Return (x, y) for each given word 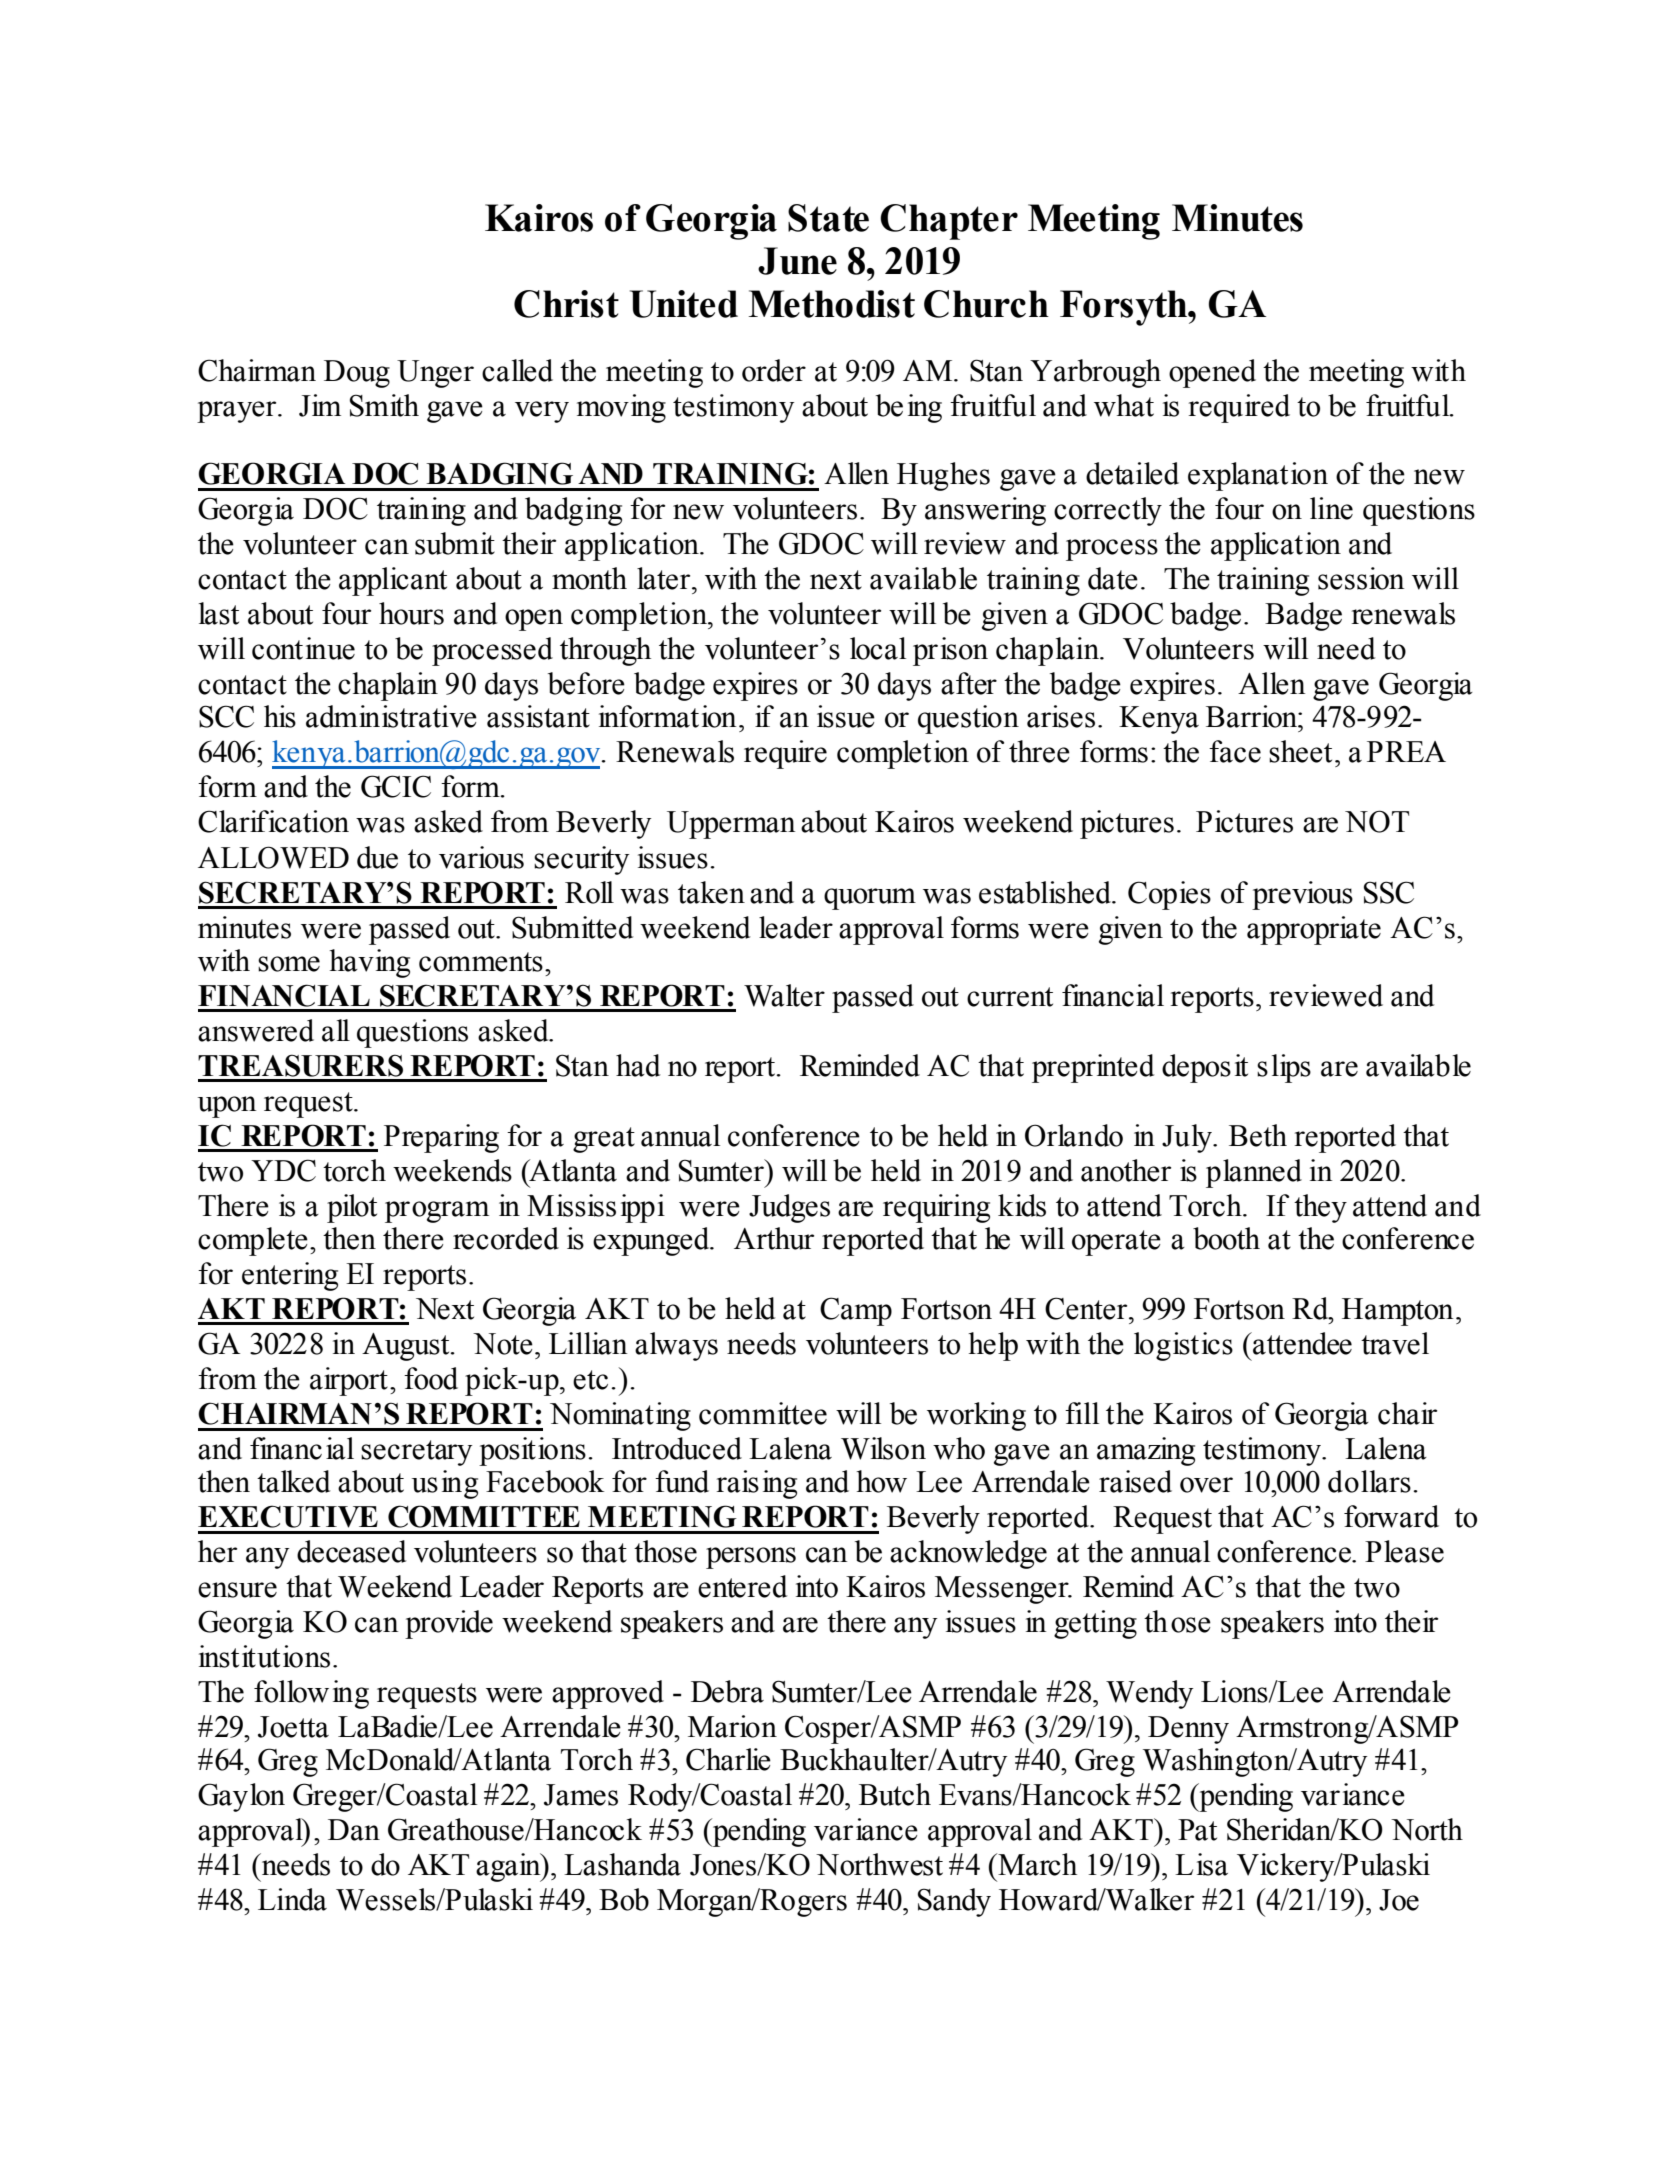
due (377, 857)
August (407, 1347)
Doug (357, 374)
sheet (1300, 751)
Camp (856, 1311)
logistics (1183, 1346)
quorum (870, 899)
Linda (292, 1899)
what (1124, 405)
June (797, 261)
